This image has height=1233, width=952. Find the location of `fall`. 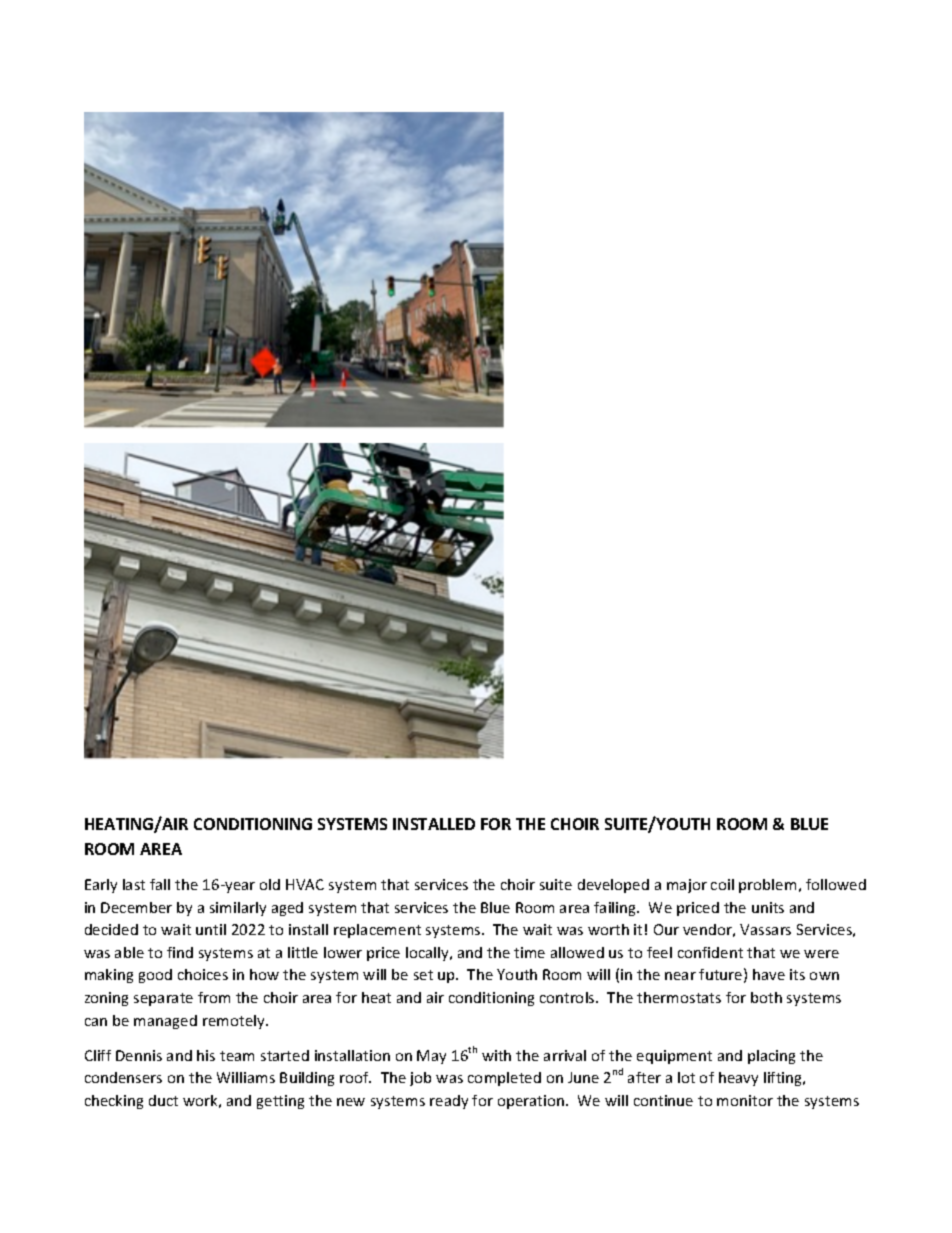

fall is located at coordinates (160, 884).
